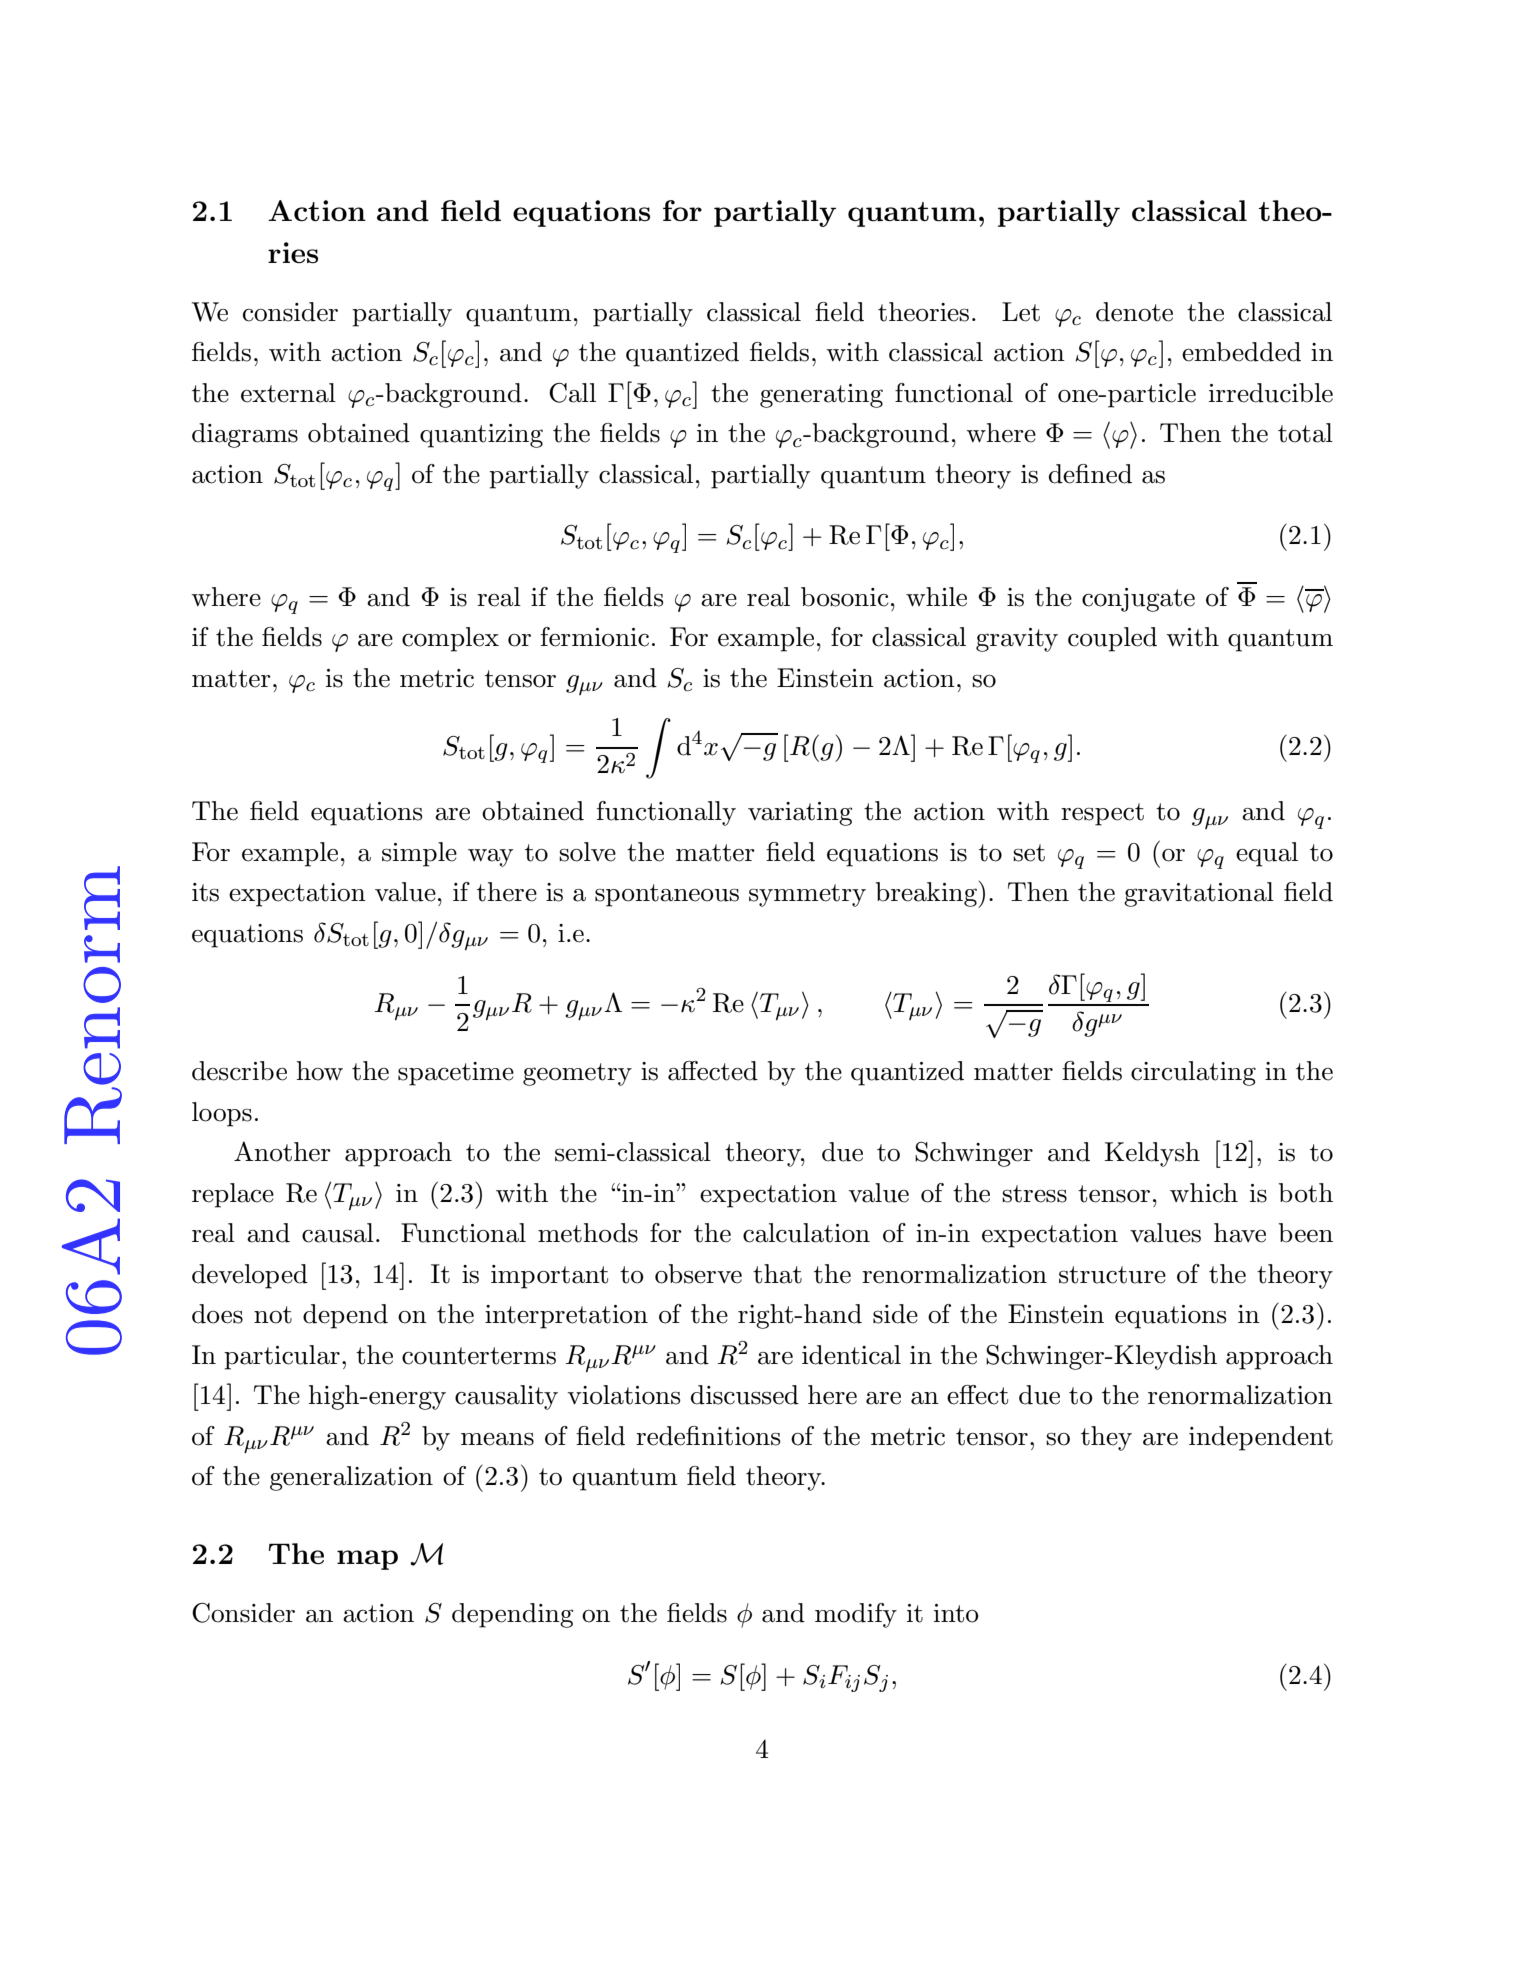  Describe the element at coordinates (1241, 352) in the screenshot. I see `embedded` at that location.
